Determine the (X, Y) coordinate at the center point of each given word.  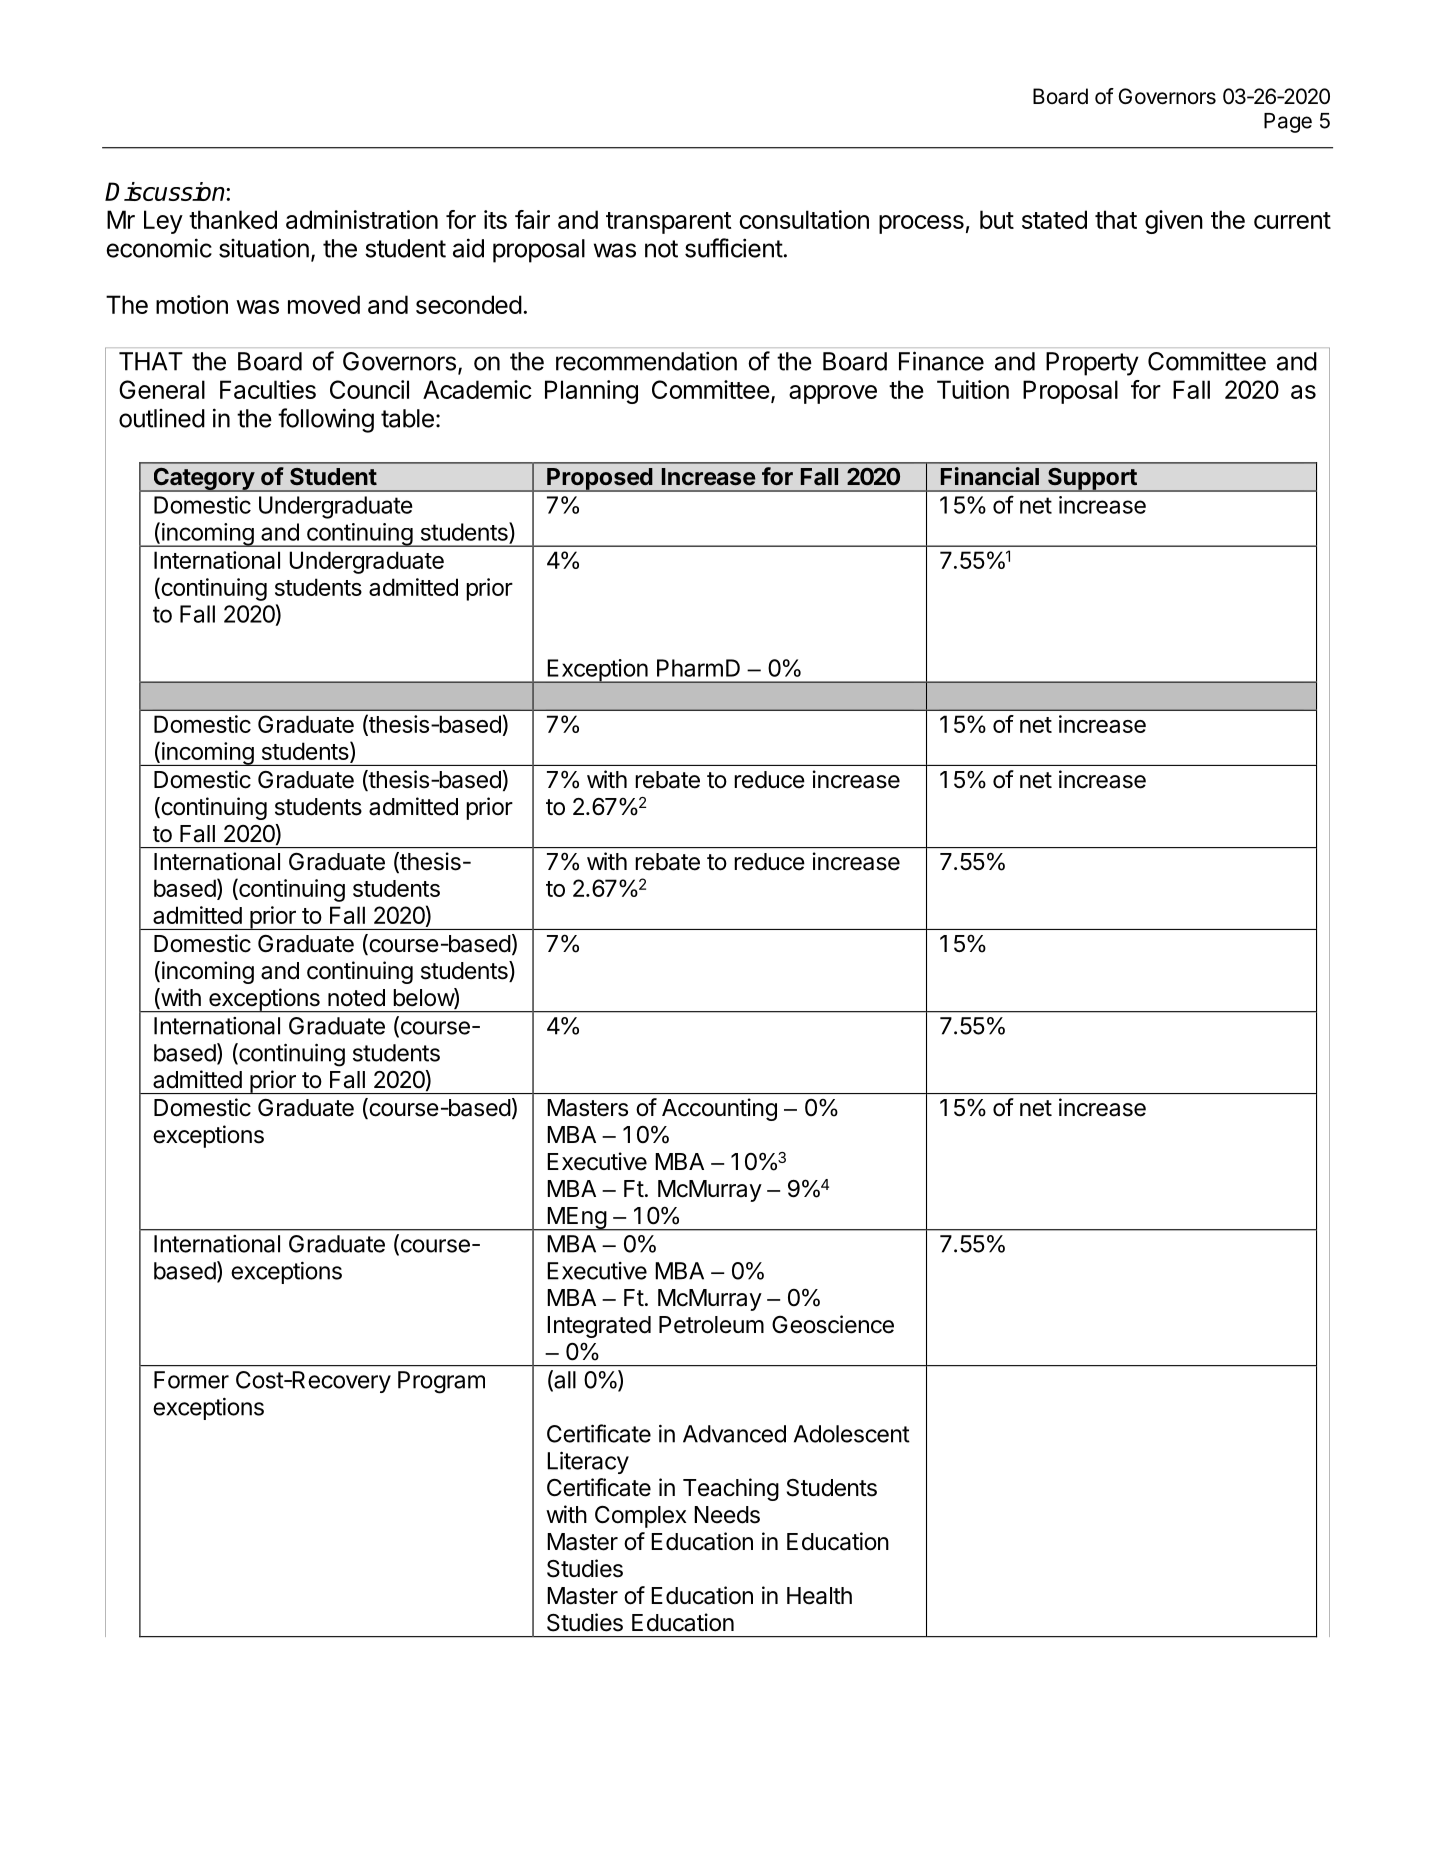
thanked (233, 219)
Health (819, 1596)
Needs (727, 1515)
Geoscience (833, 1324)
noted (356, 998)
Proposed (599, 480)
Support (1092, 479)
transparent (669, 223)
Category (203, 479)
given (1174, 222)
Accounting (719, 1109)
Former (191, 1380)
